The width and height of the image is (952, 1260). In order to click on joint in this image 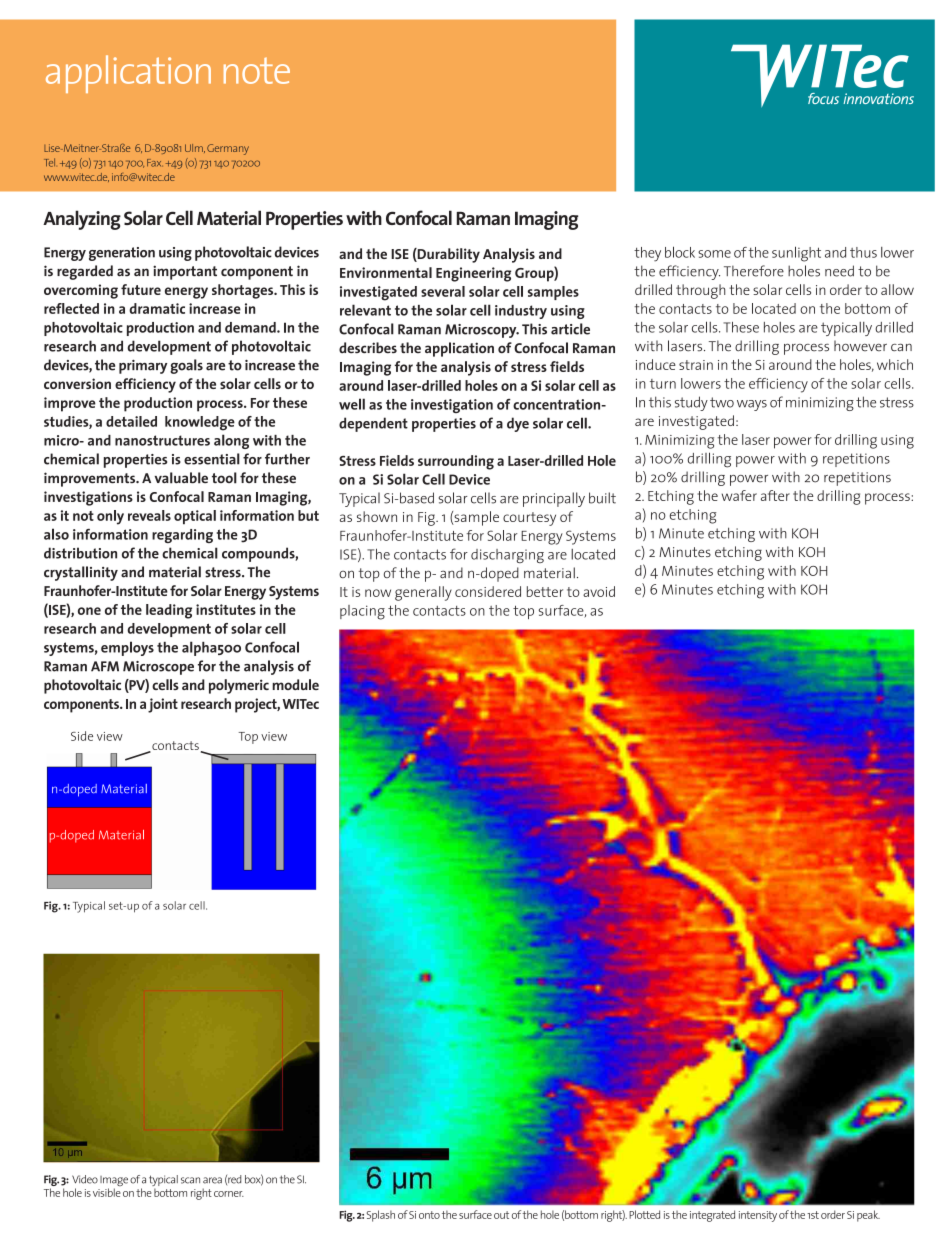, I will do `click(163, 705)`.
